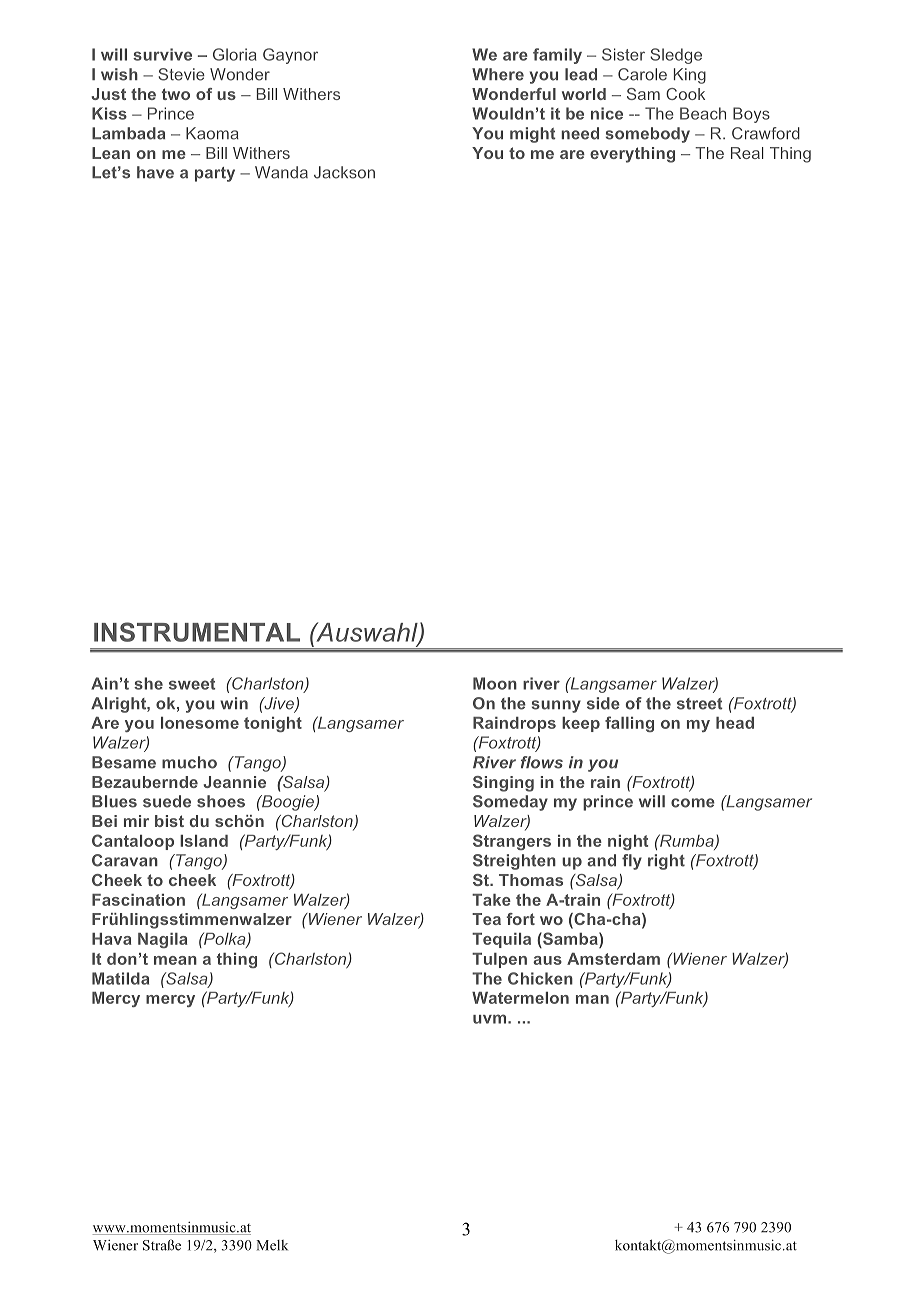  Describe the element at coordinates (690, 76) in the screenshot. I see `King` at that location.
